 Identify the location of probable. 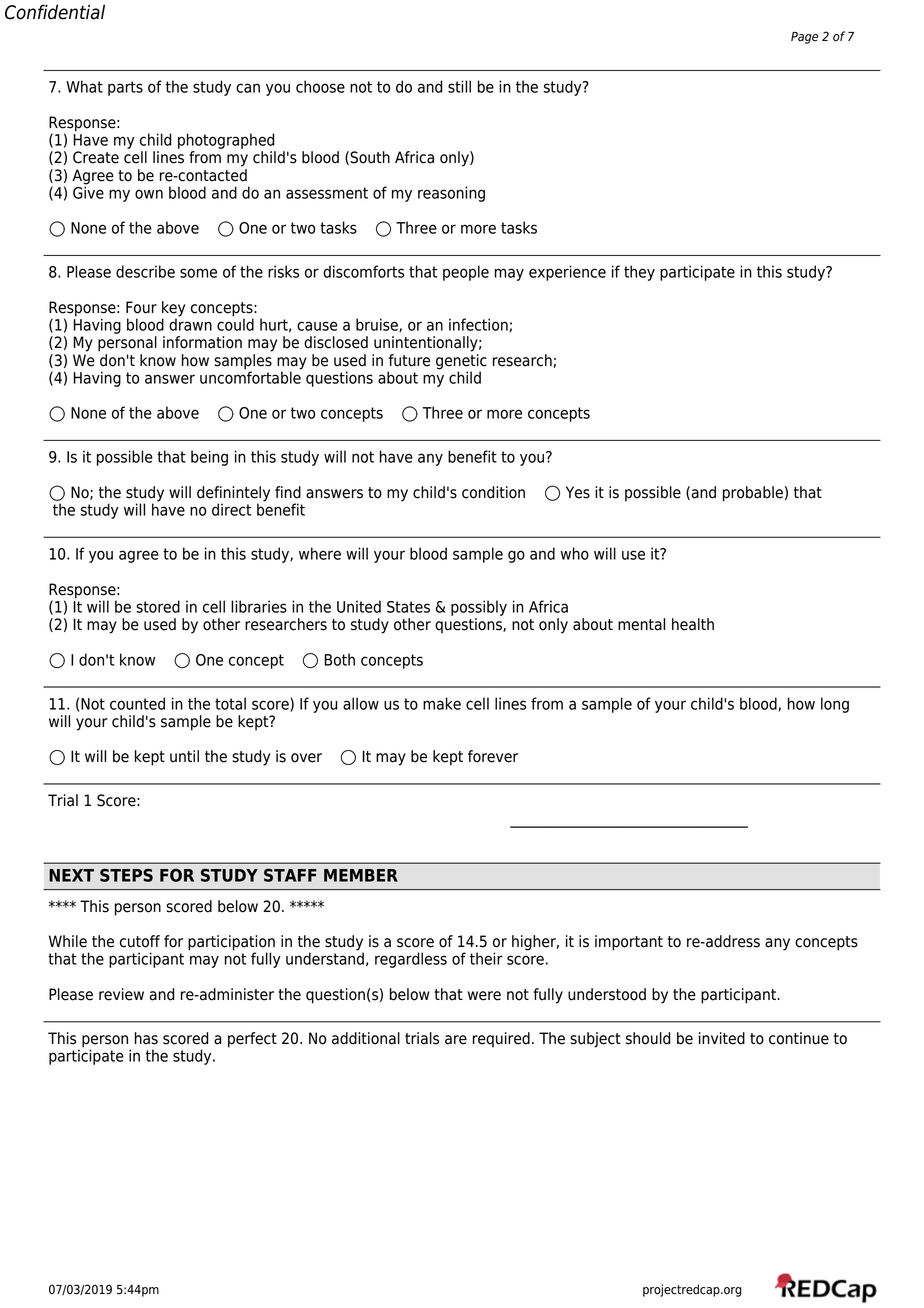
(753, 494).
